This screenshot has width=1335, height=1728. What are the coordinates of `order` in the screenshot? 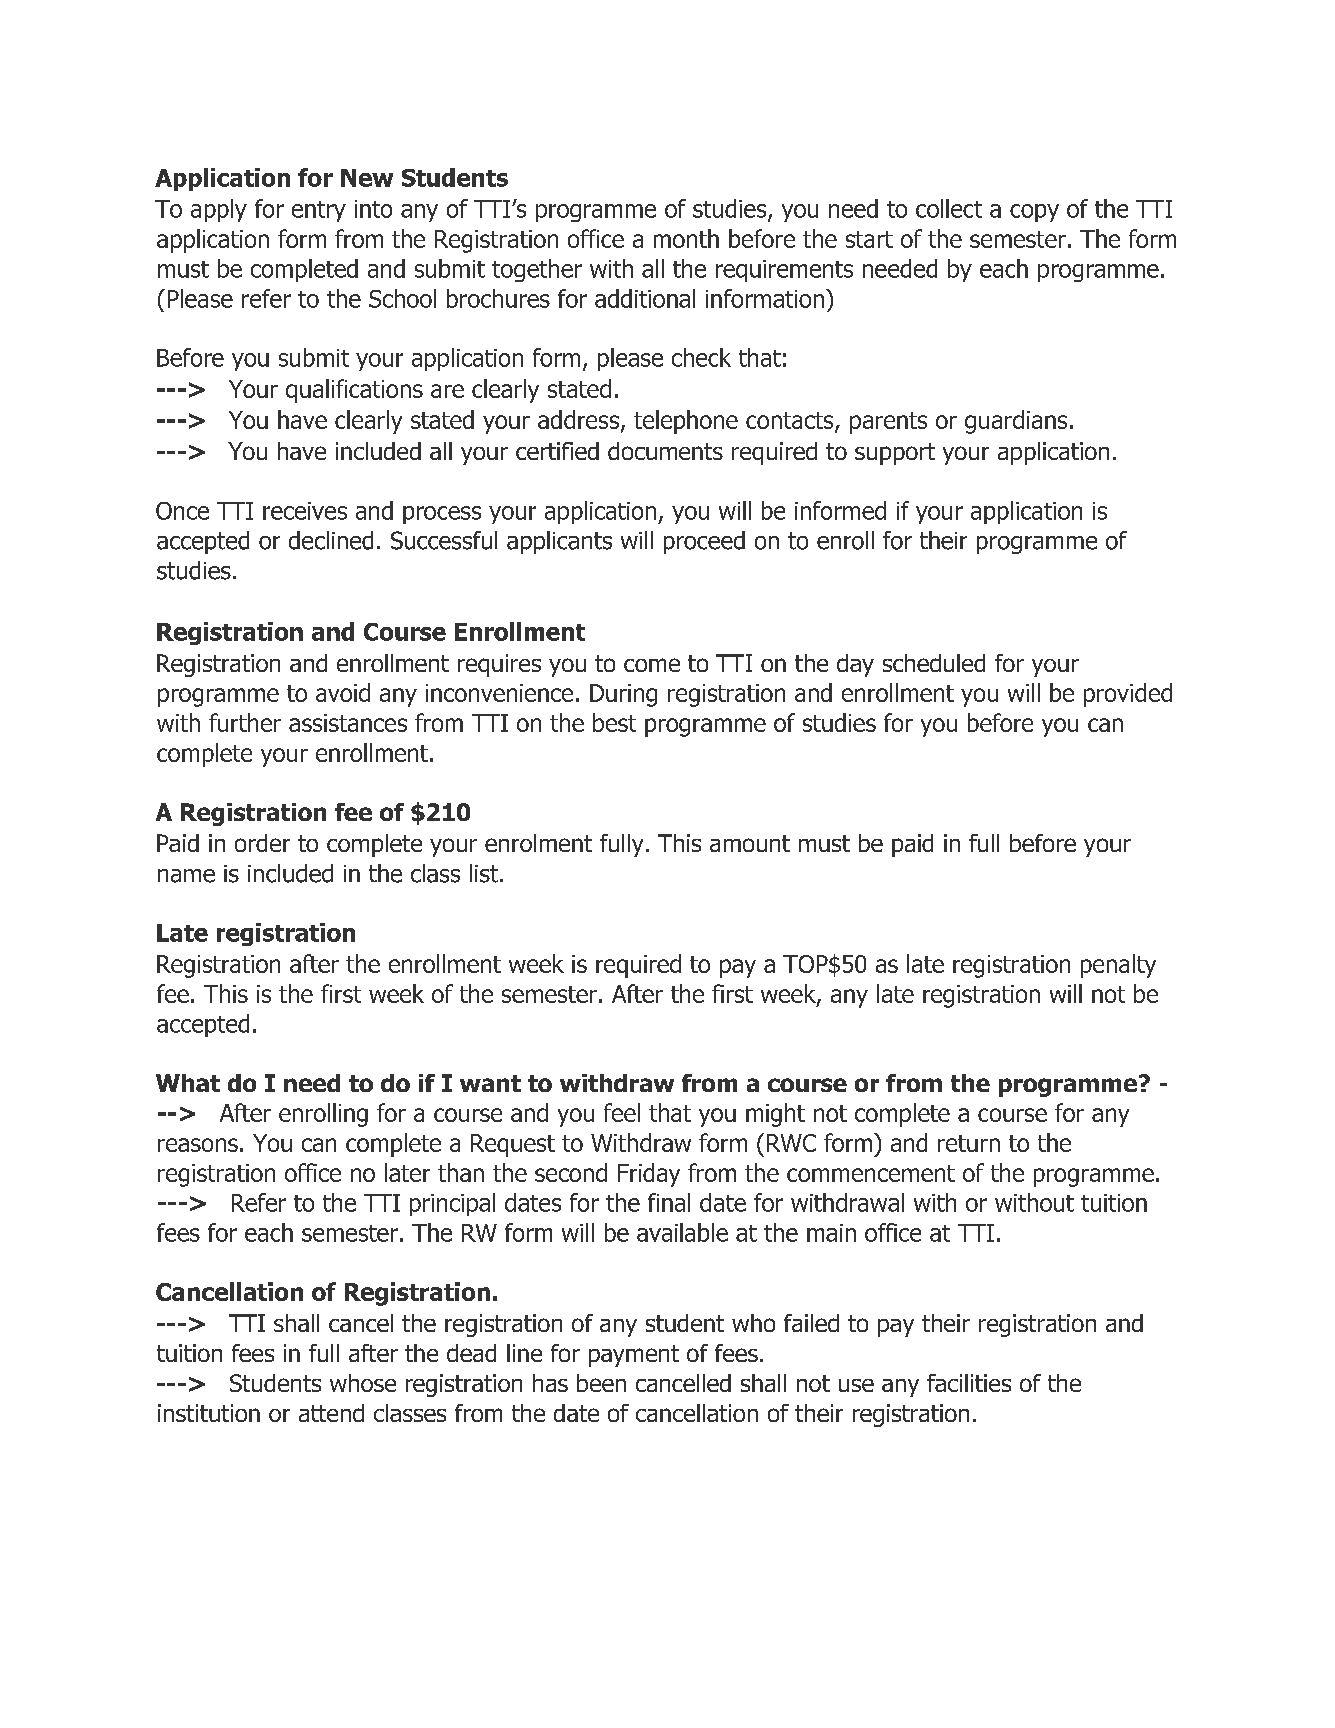 It's located at (262, 843).
